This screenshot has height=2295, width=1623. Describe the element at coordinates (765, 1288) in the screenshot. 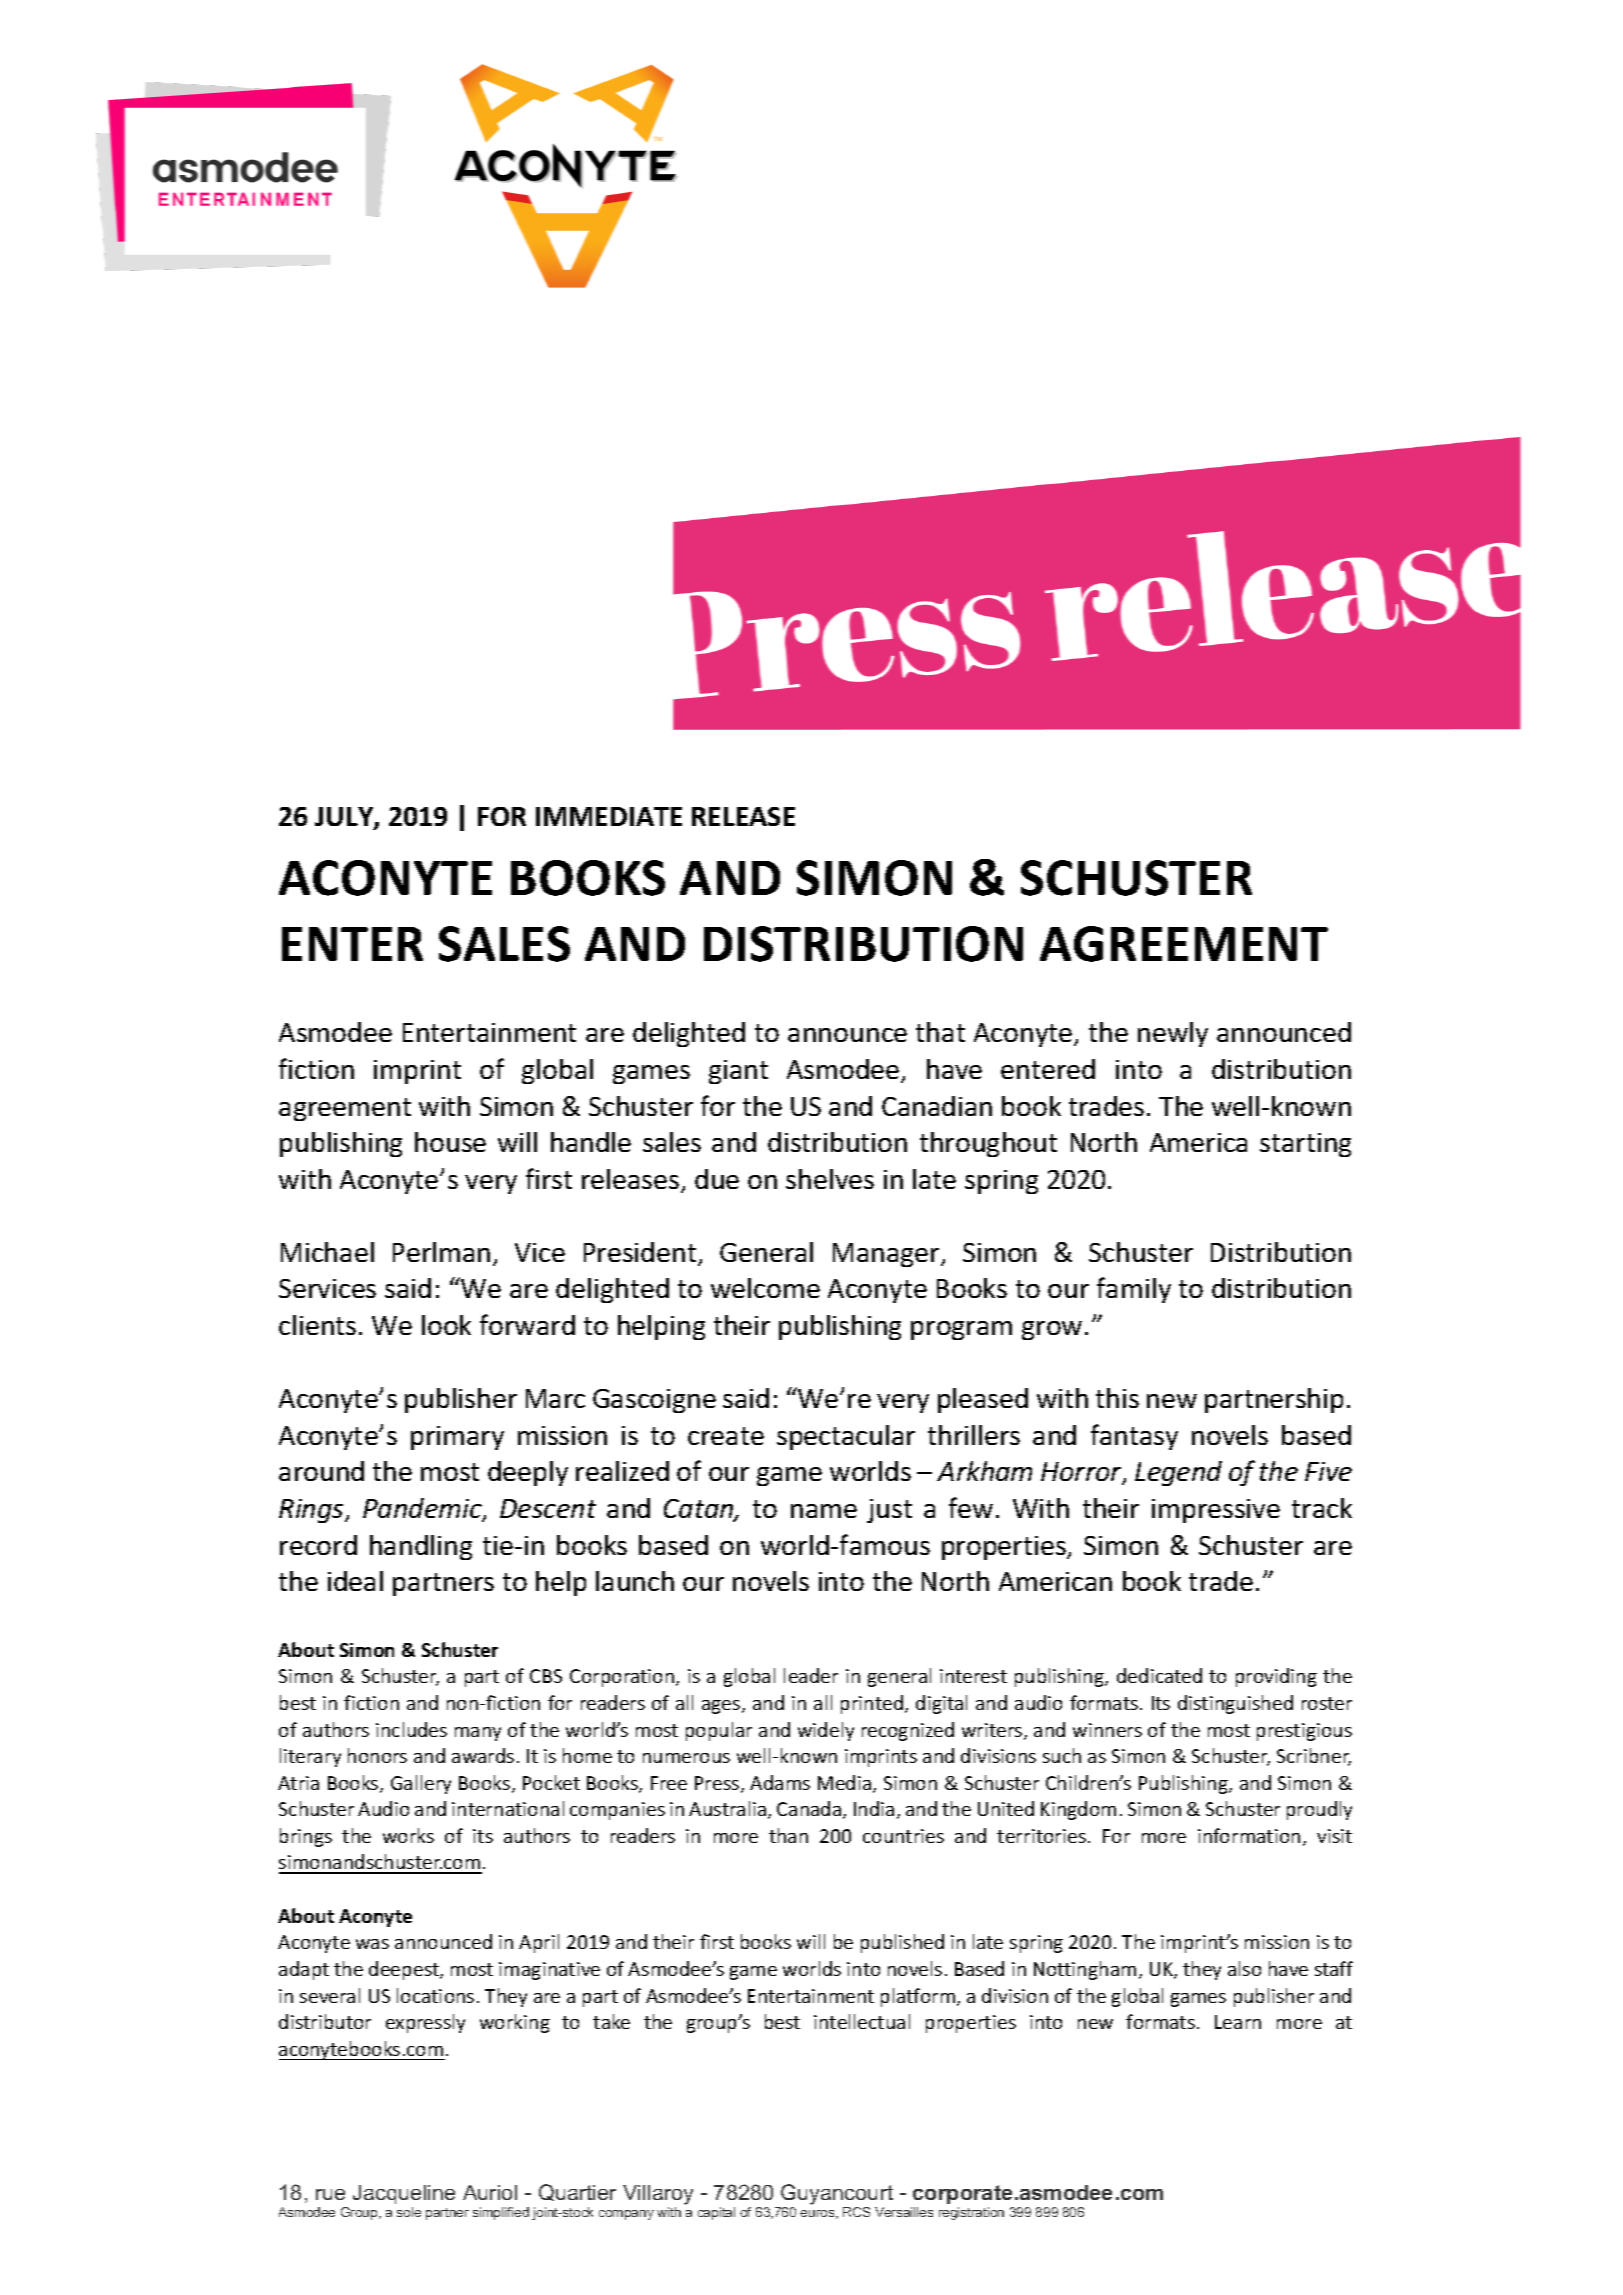

I see `welcome` at that location.
